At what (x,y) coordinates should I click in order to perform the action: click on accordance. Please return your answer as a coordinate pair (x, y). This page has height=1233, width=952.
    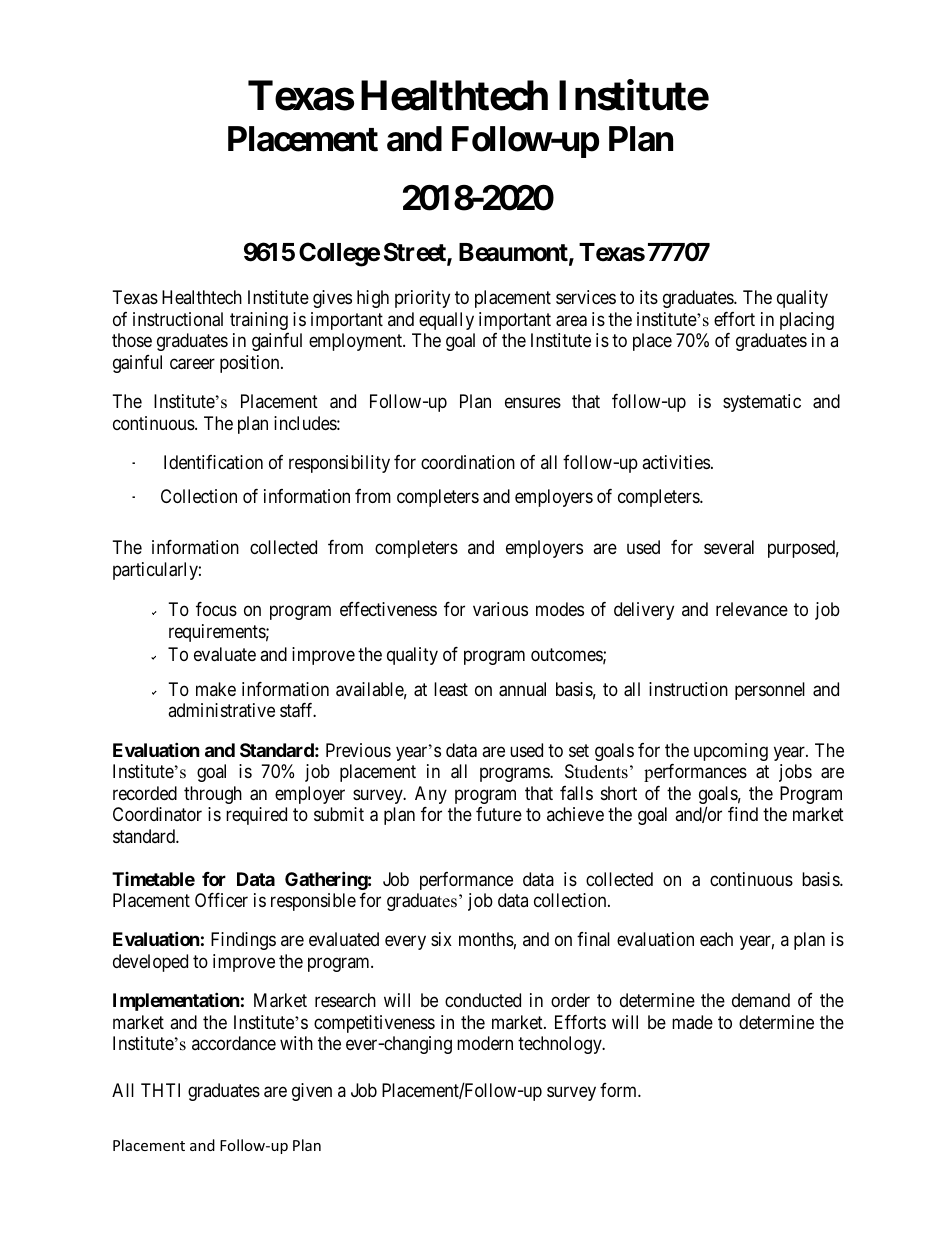
    Looking at the image, I should click on (234, 1043).
